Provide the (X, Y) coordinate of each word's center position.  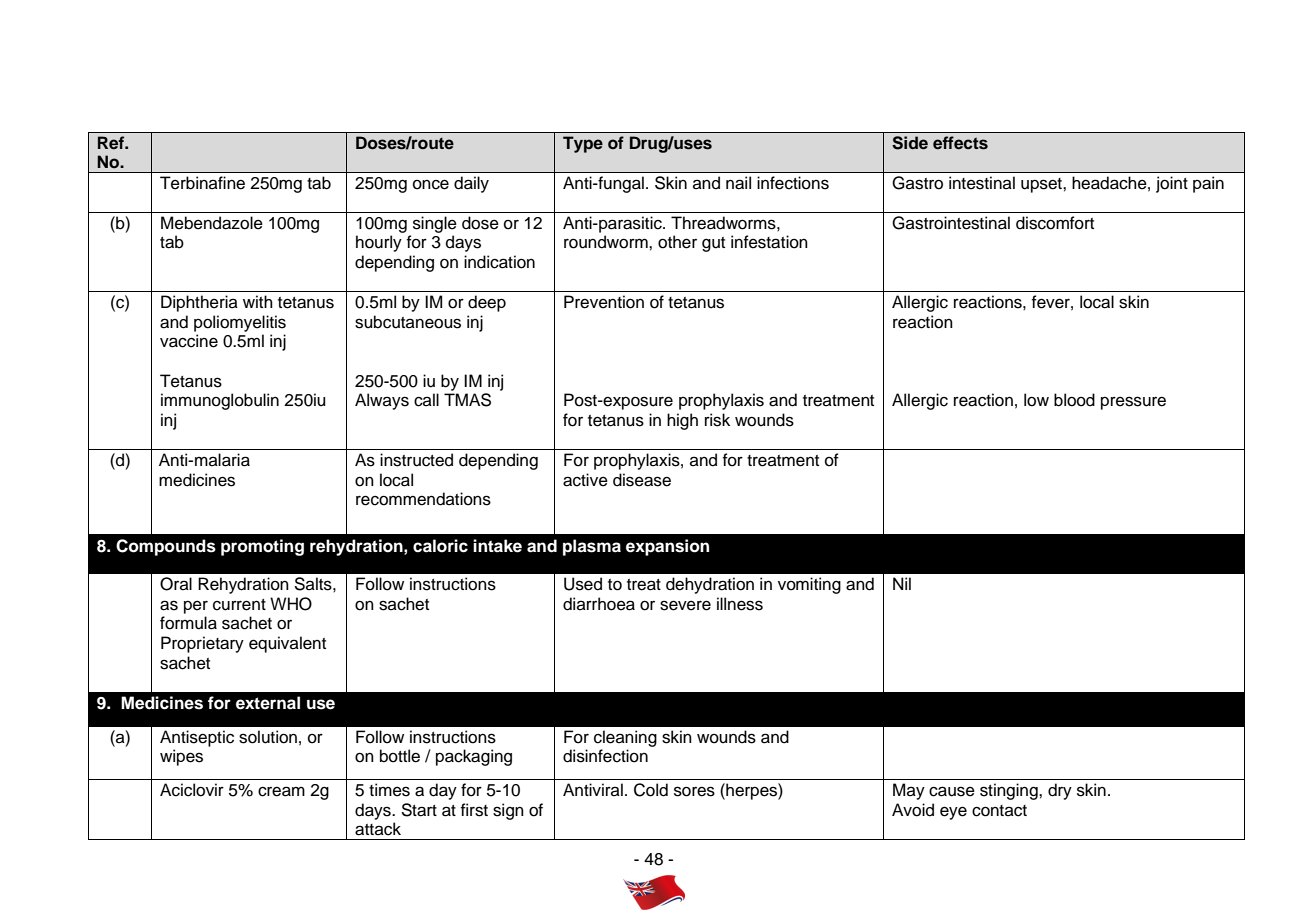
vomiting (809, 585)
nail (738, 183)
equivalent (287, 644)
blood (1074, 400)
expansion (667, 547)
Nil (902, 583)
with (258, 301)
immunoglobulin (220, 401)
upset (1042, 185)
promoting (262, 547)
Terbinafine (202, 183)
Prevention (604, 302)
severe (685, 605)
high (682, 421)
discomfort (1055, 223)
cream (281, 791)
